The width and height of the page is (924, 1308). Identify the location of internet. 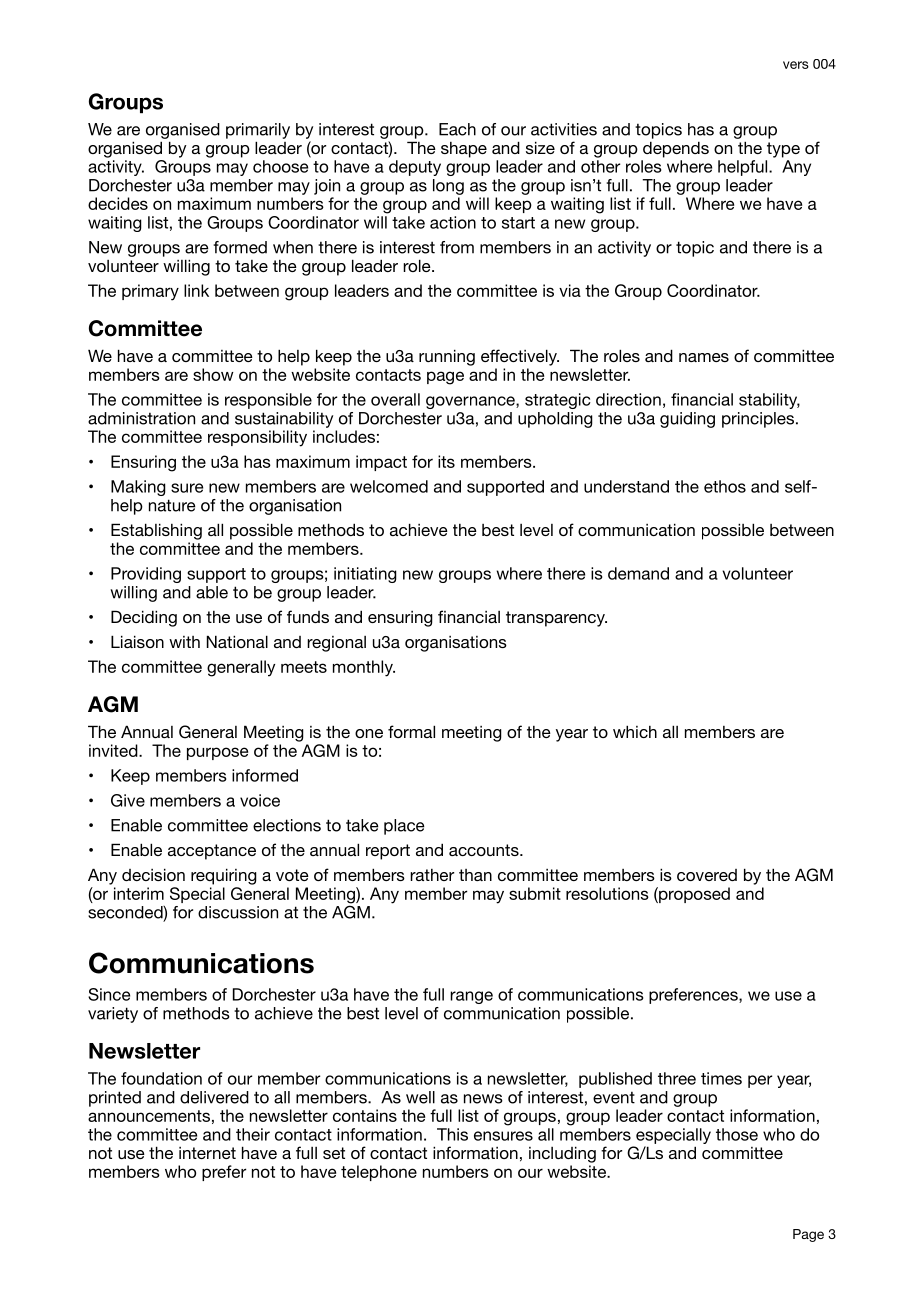
(207, 1153).
